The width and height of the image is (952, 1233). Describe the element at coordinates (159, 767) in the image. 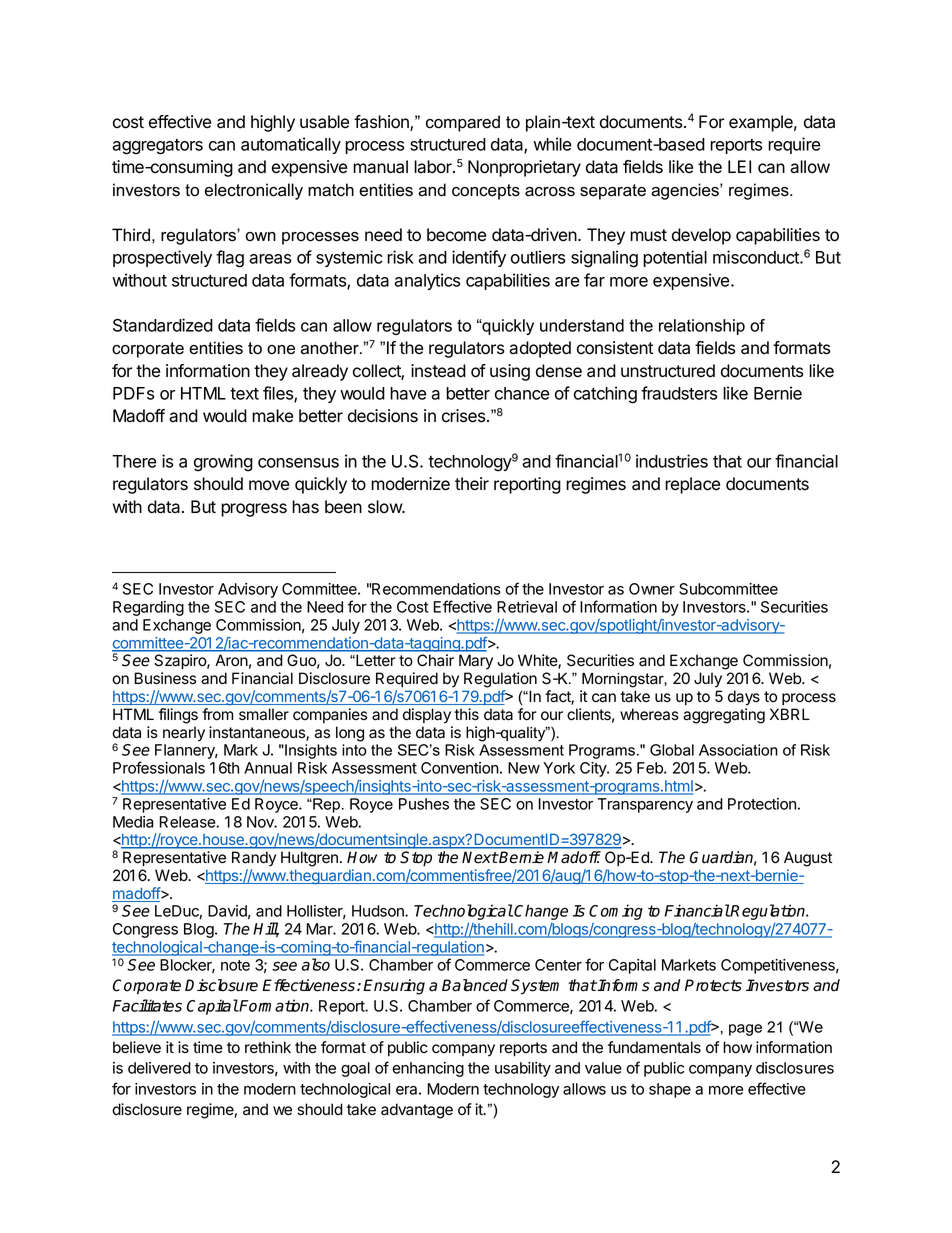

I see `Professionals` at that location.
